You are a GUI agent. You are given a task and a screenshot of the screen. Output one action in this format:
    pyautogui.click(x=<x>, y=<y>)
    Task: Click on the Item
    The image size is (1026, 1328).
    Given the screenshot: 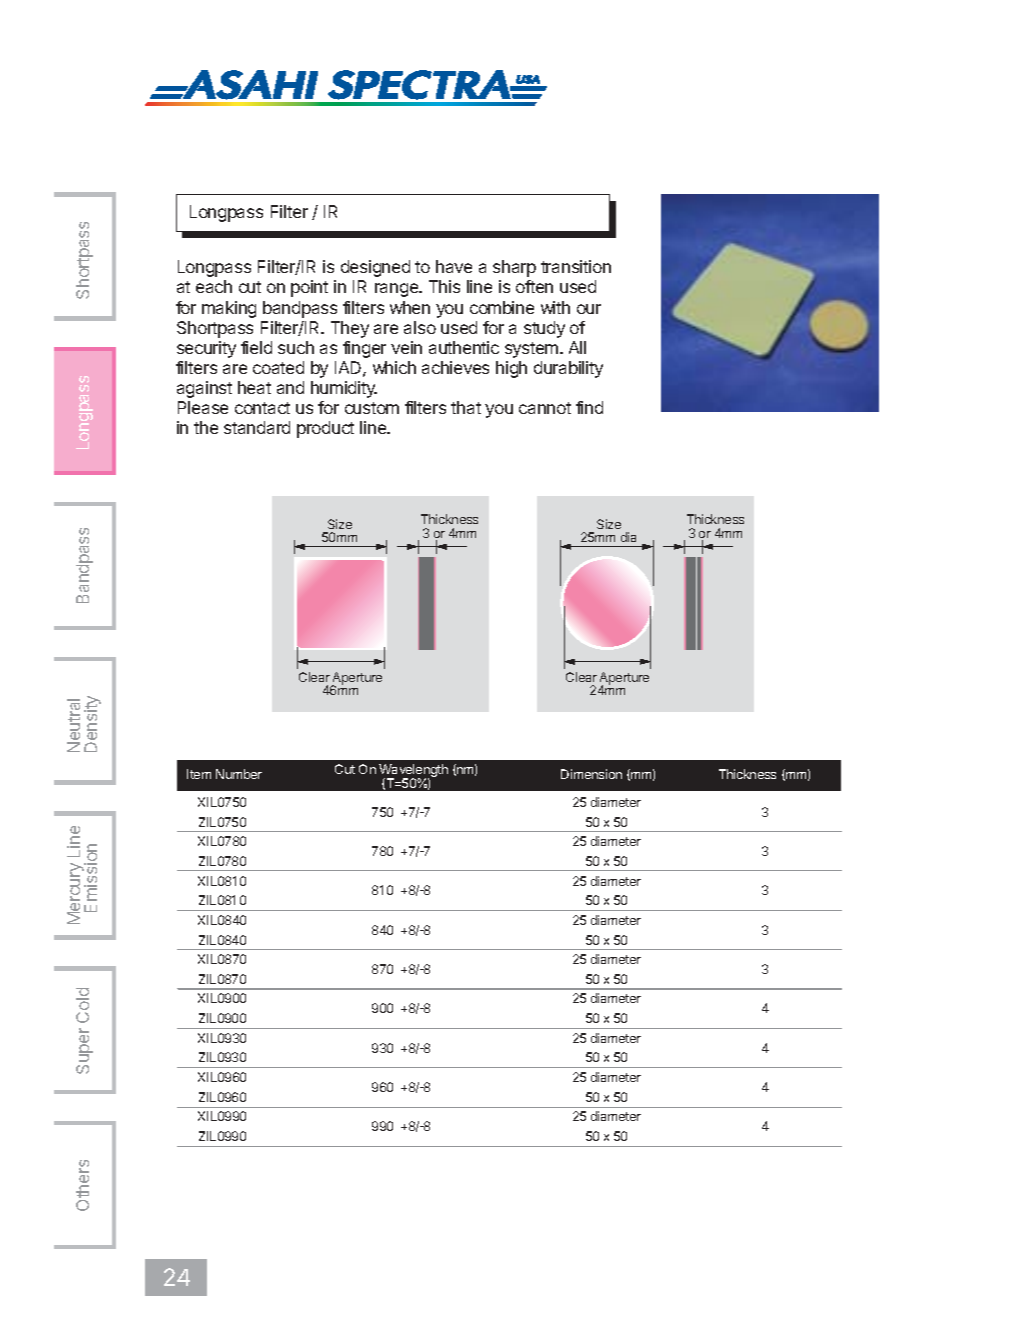 What is the action you would take?
    pyautogui.click(x=199, y=774)
